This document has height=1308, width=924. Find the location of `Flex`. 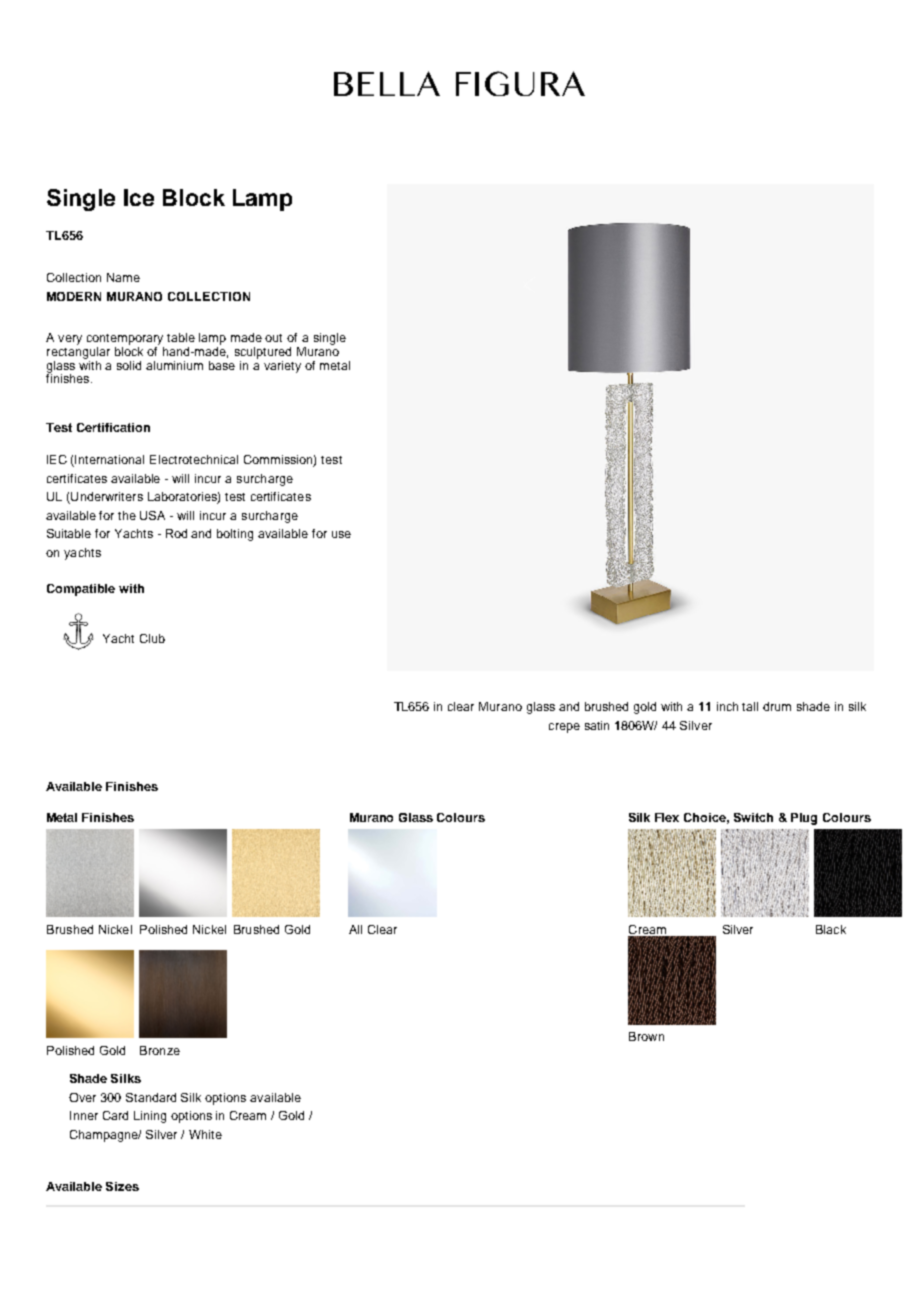

Flex is located at coordinates (667, 817).
